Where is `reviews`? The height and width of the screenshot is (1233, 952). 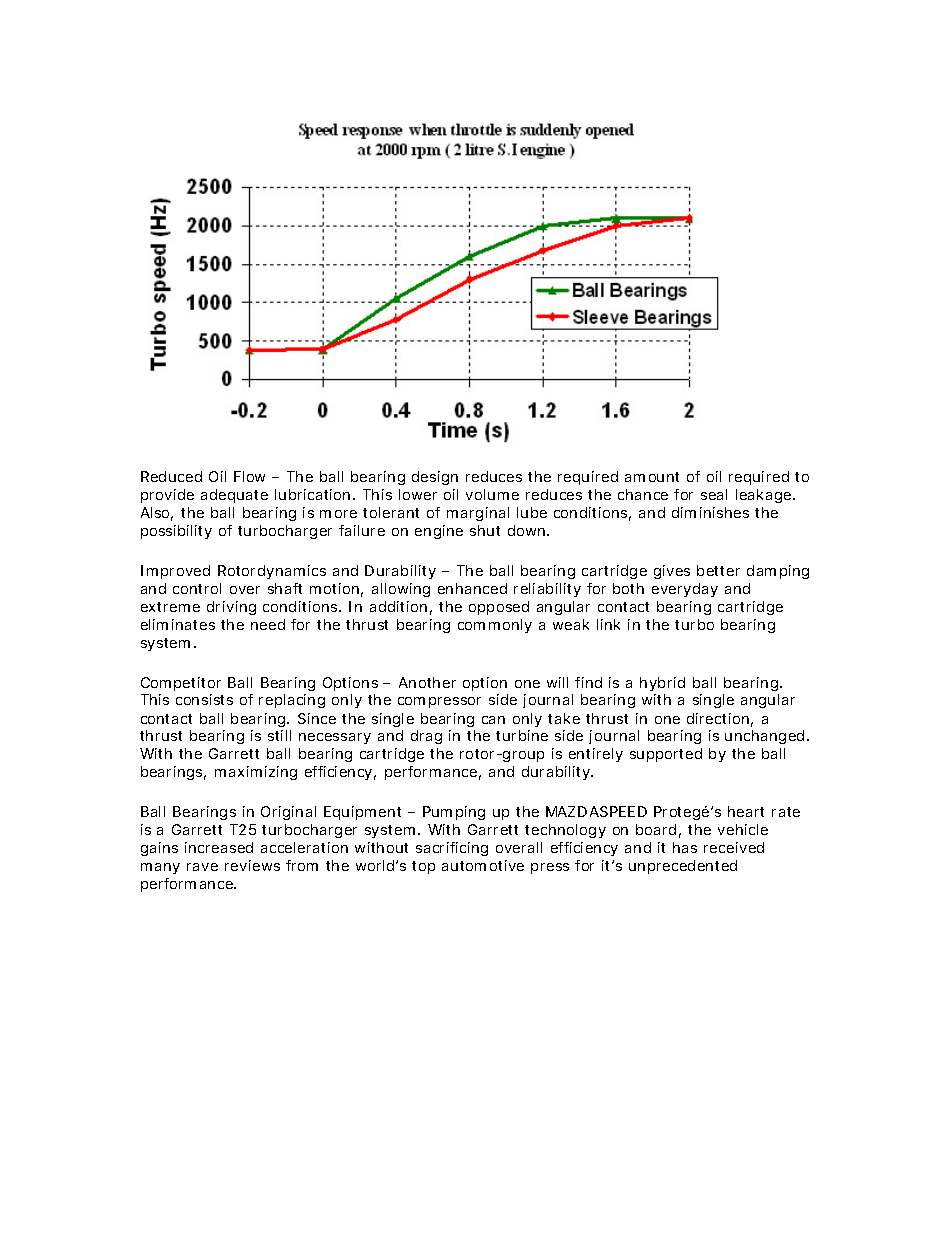
reviews is located at coordinates (252, 865).
